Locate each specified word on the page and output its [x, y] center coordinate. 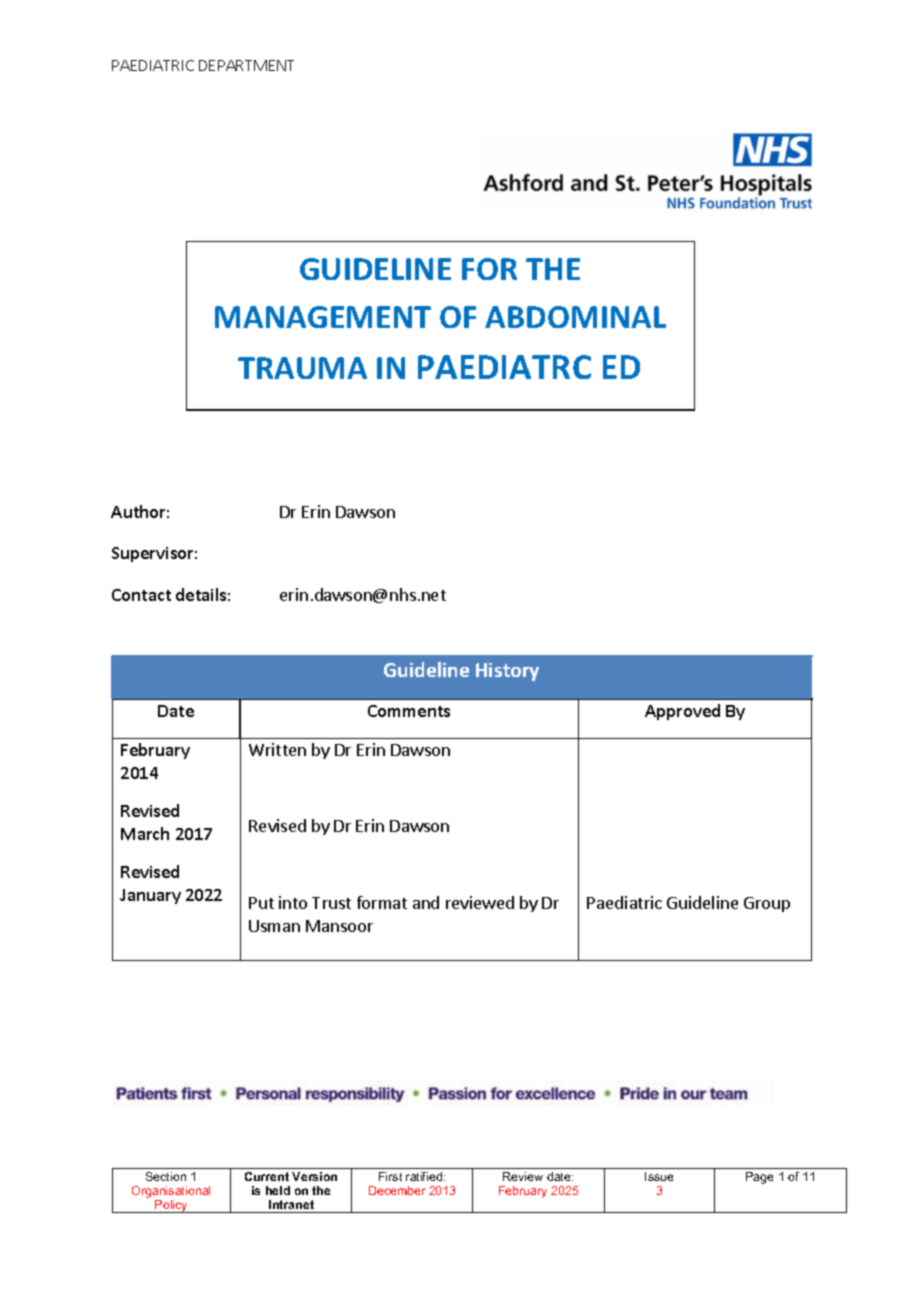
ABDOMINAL [575, 317]
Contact [141, 595]
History [507, 672]
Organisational [171, 1192]
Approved [682, 712]
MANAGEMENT [323, 317]
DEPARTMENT [246, 65]
